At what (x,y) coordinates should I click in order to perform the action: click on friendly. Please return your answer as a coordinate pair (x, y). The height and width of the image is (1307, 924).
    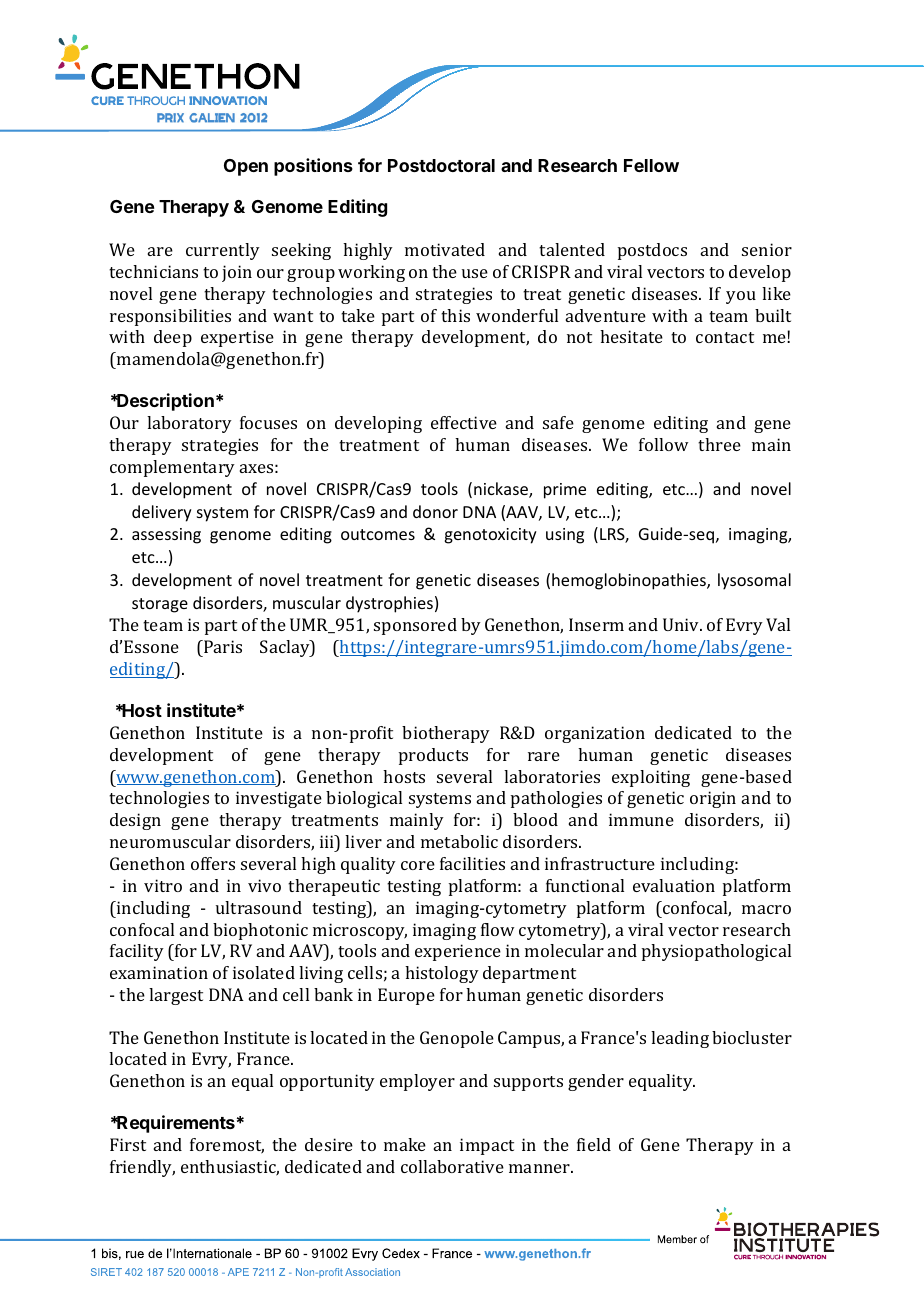
    Looking at the image, I should click on (142, 1168).
